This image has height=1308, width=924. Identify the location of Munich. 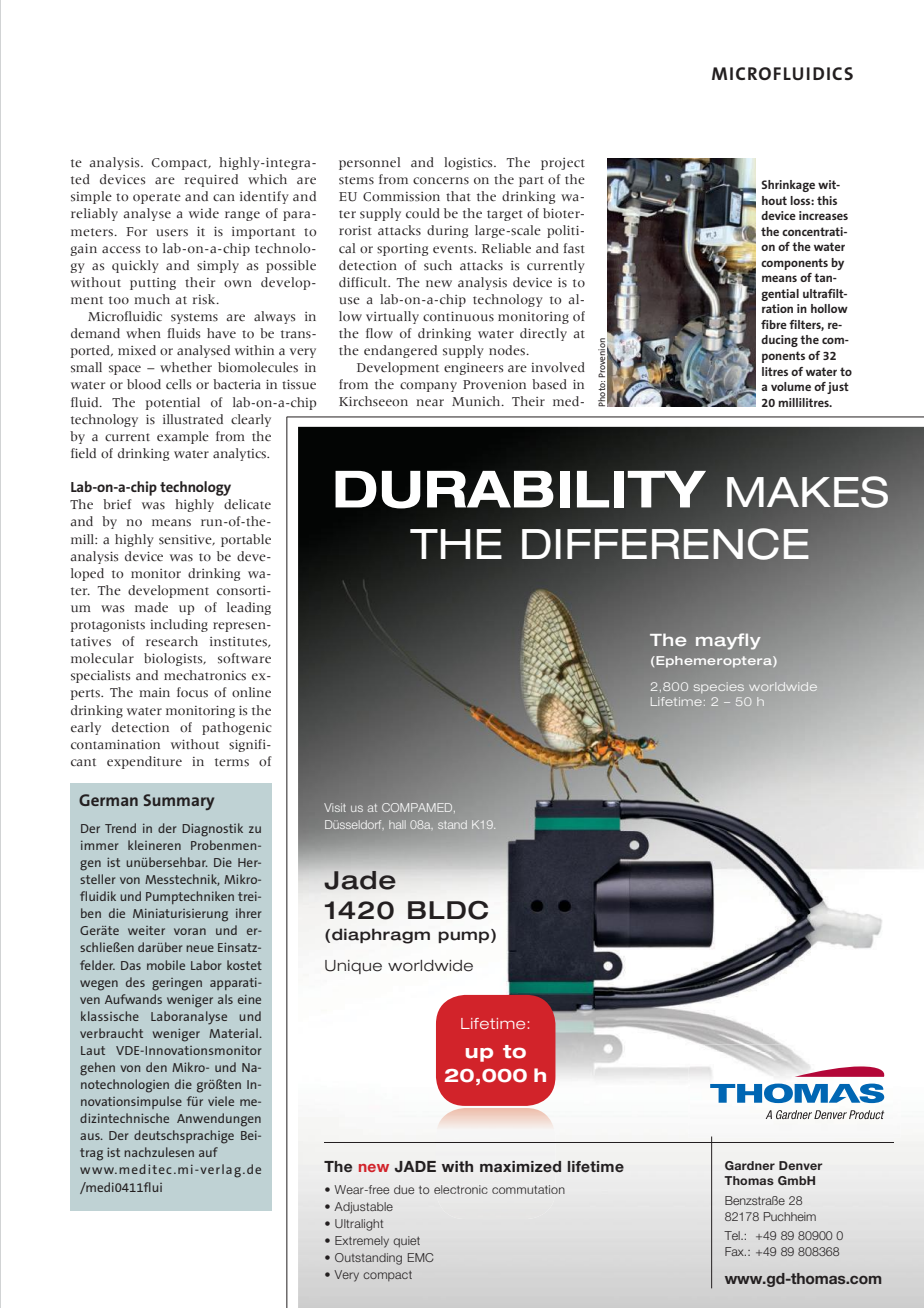
(477, 401).
